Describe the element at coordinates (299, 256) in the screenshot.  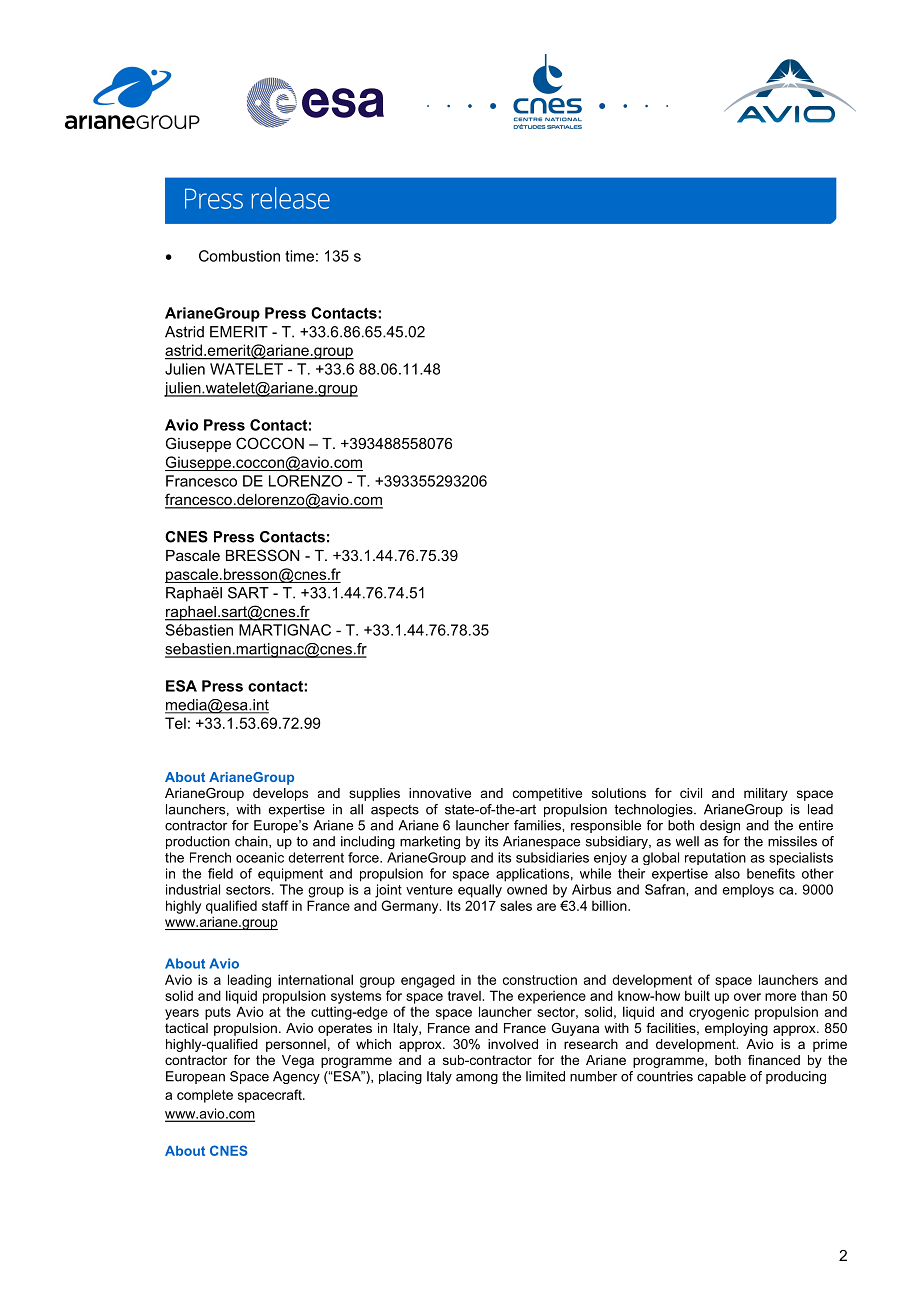
I see `time` at that location.
